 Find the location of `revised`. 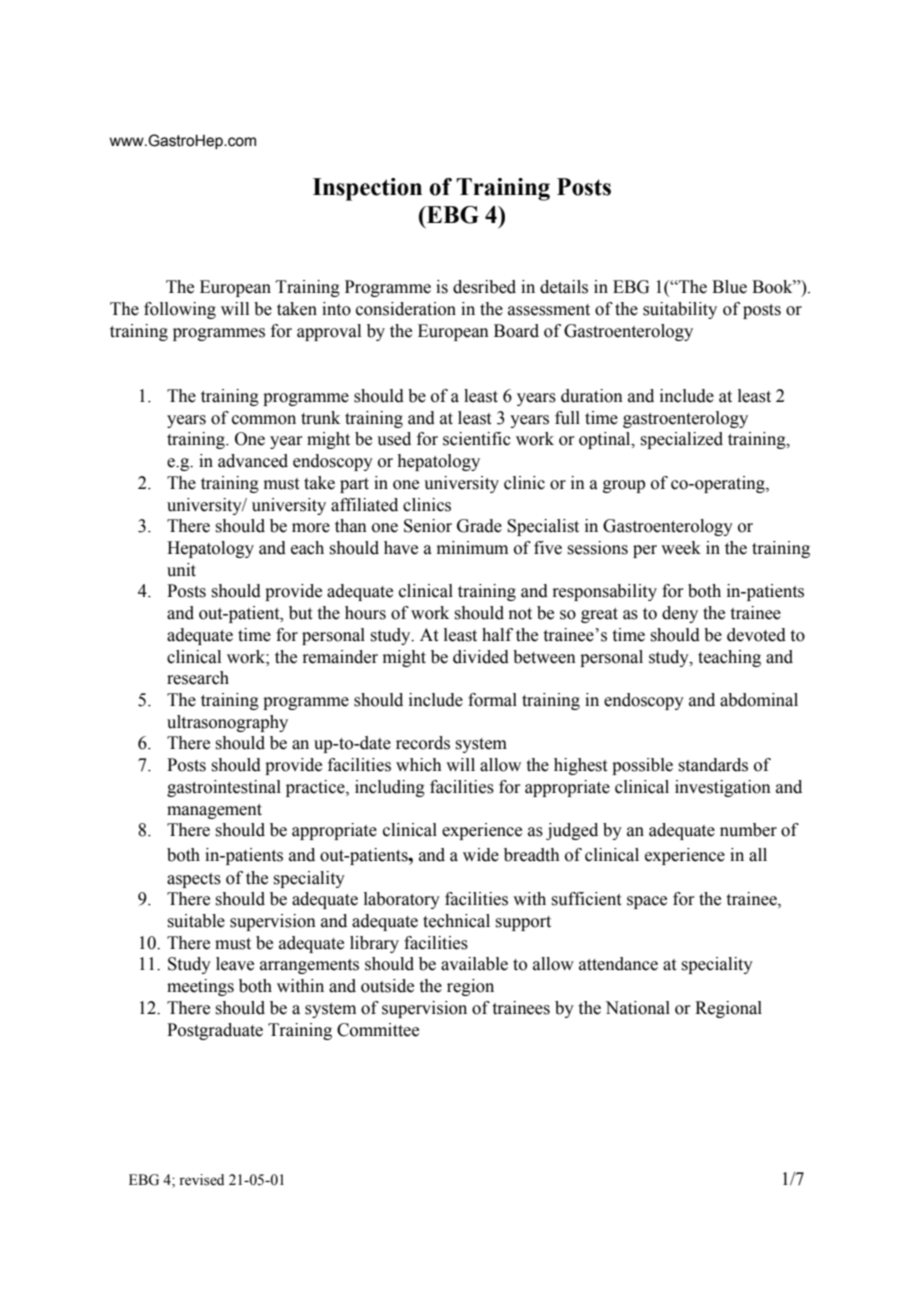

revised is located at coordinates (201, 1180).
